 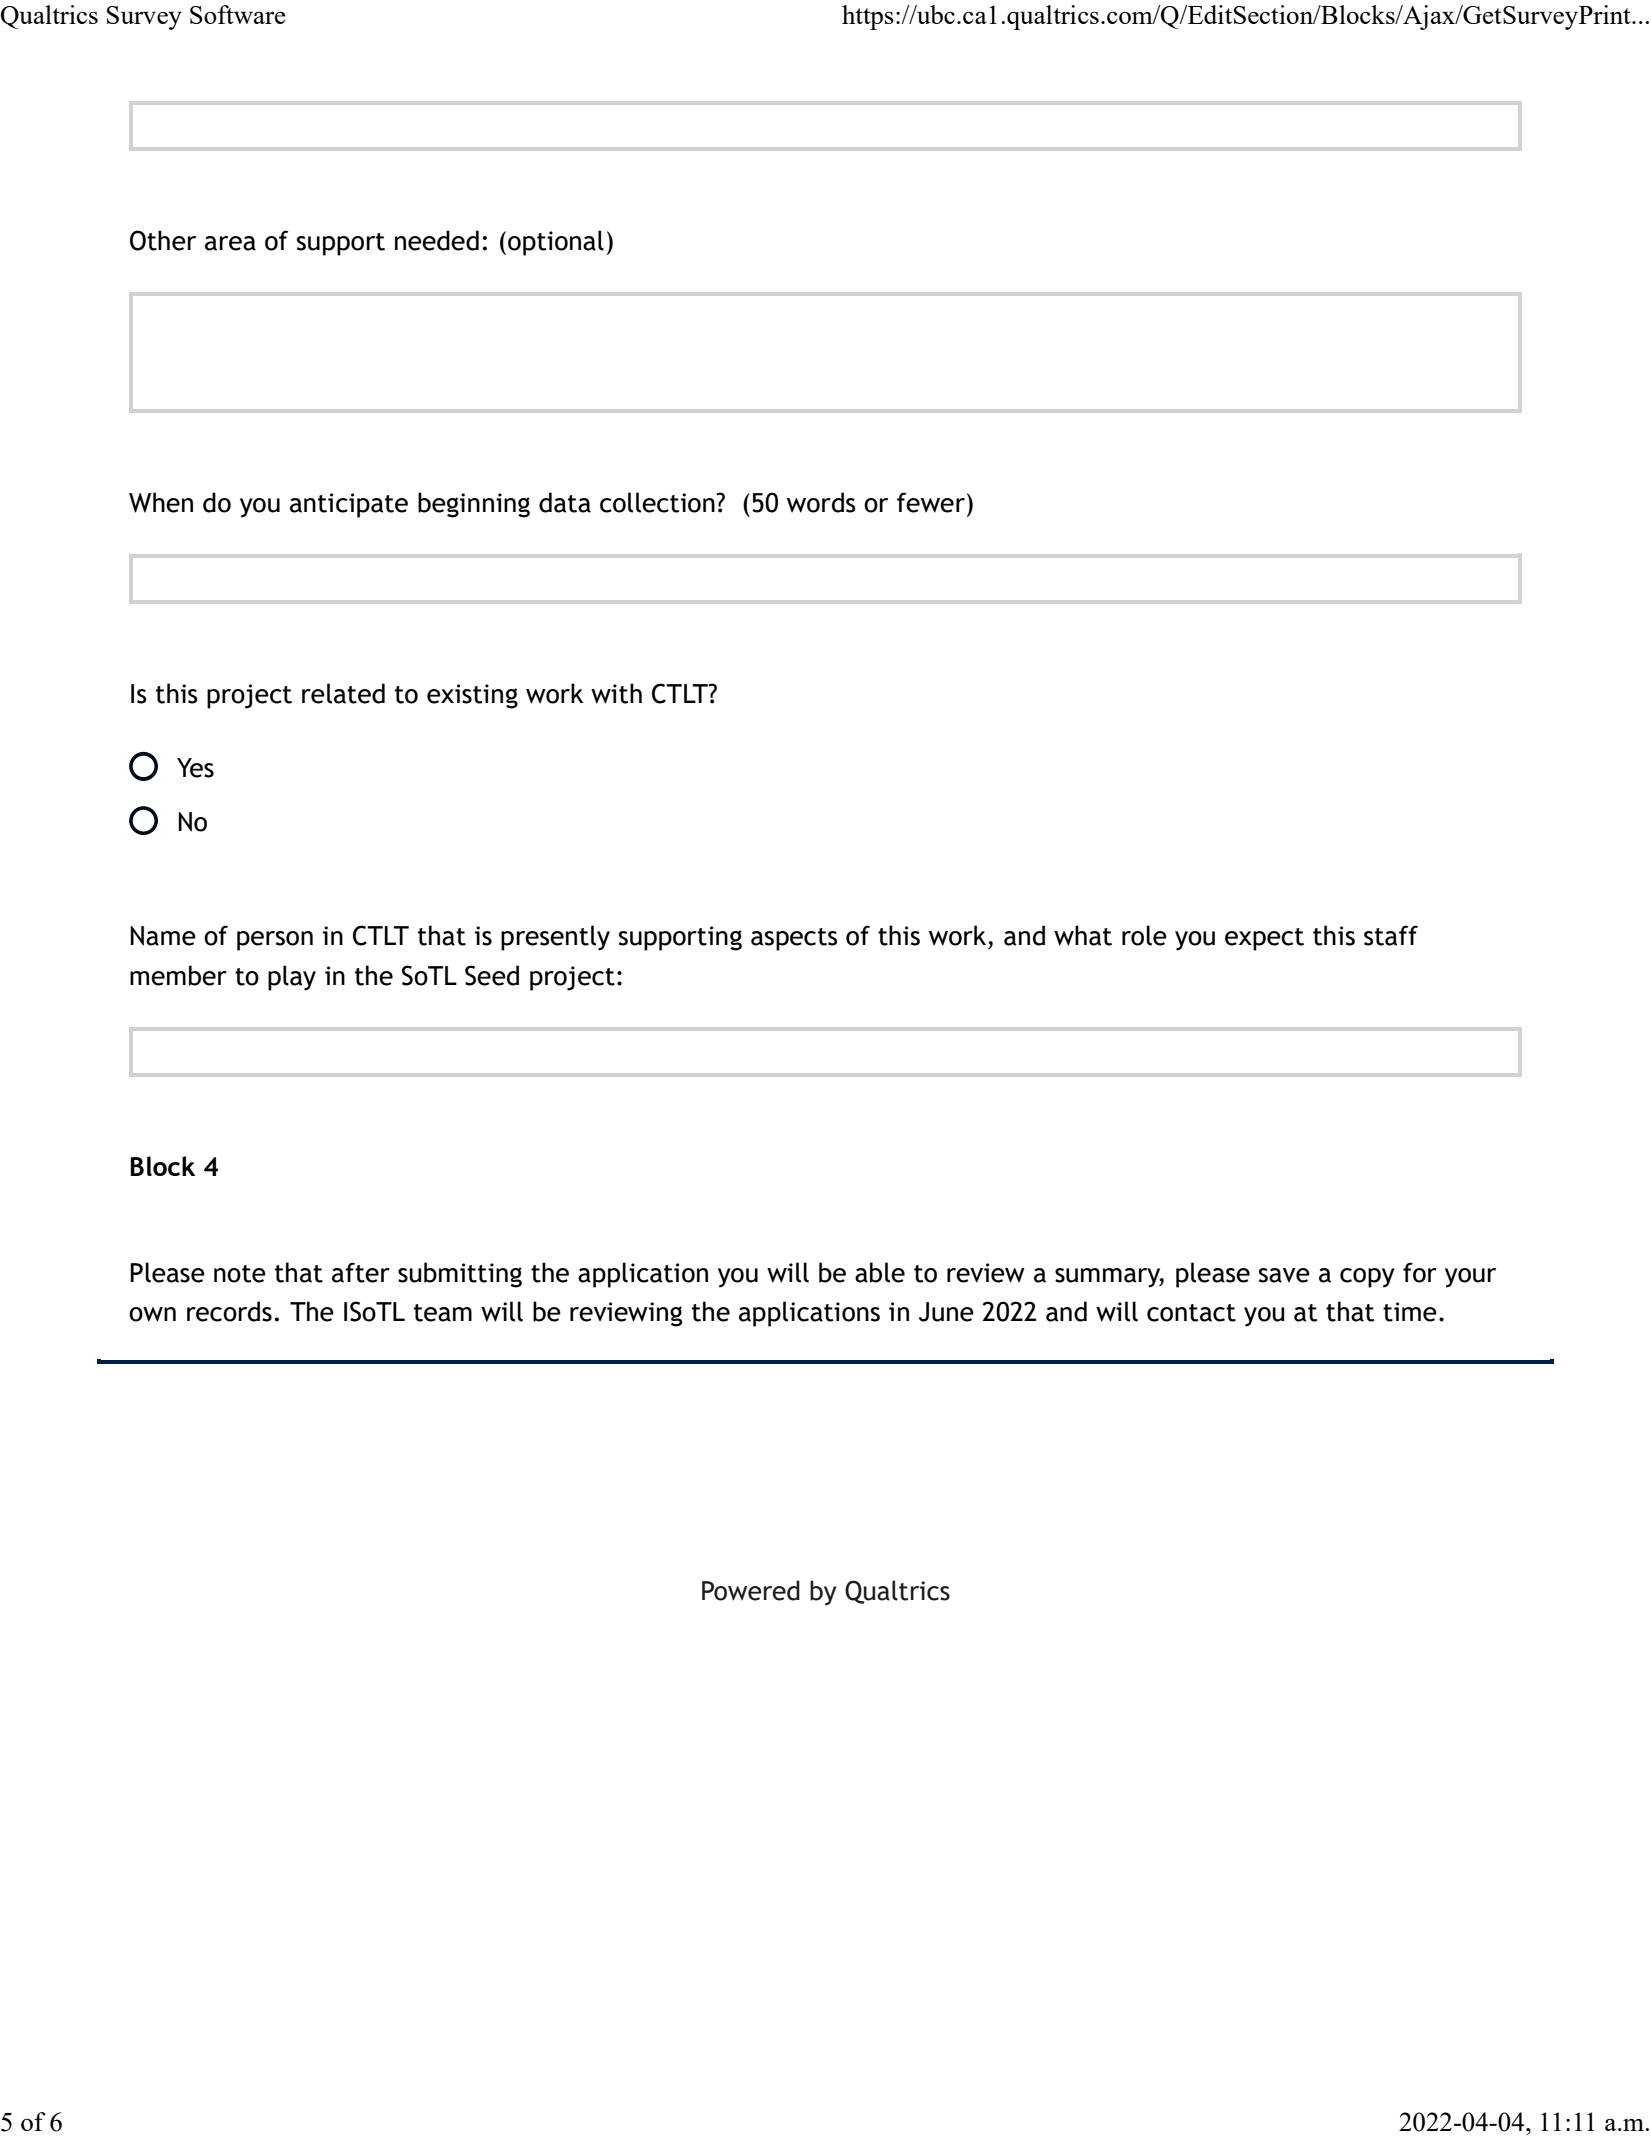 I want to click on Yes, so click(x=195, y=768).
